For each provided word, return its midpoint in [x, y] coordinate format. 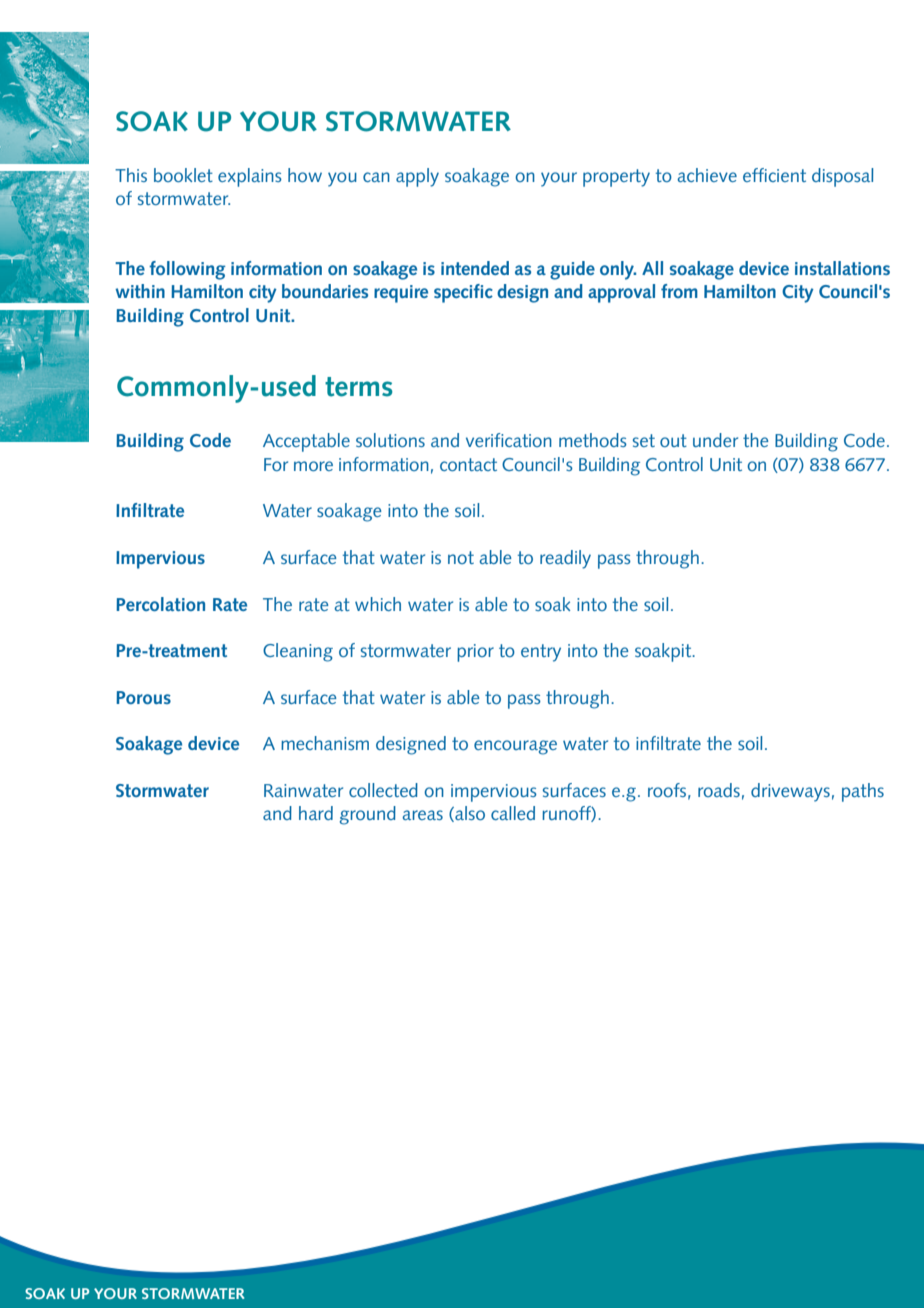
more [313, 466]
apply [417, 177]
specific [463, 293]
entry [541, 653]
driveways [790, 792]
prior [475, 653]
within [140, 291]
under [715, 440]
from [679, 291]
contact [468, 464]
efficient [774, 175]
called [513, 813]
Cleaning [298, 652]
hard [316, 813]
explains [250, 177]
